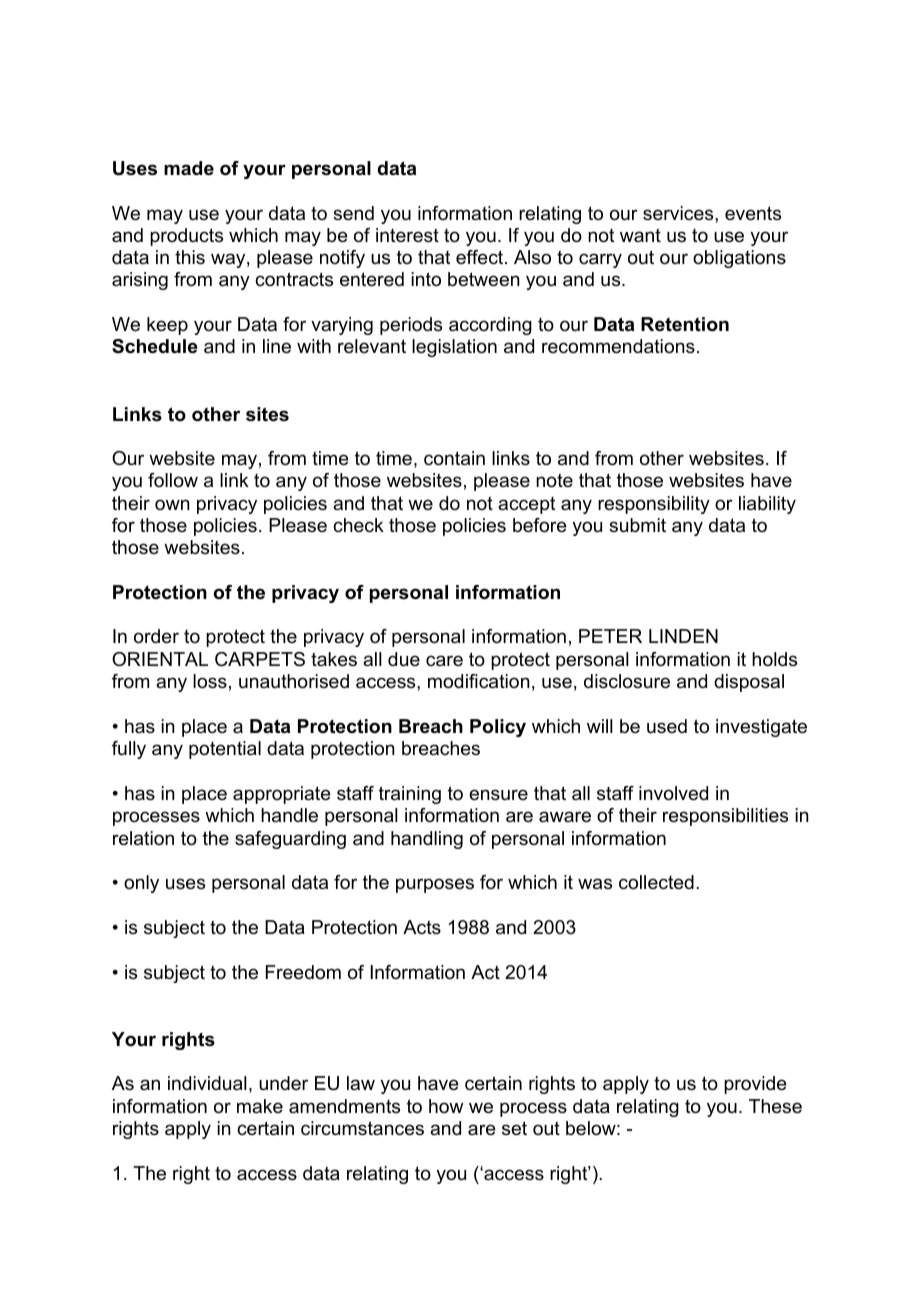  Describe the element at coordinates (189, 168) in the image. I see `made` at that location.
